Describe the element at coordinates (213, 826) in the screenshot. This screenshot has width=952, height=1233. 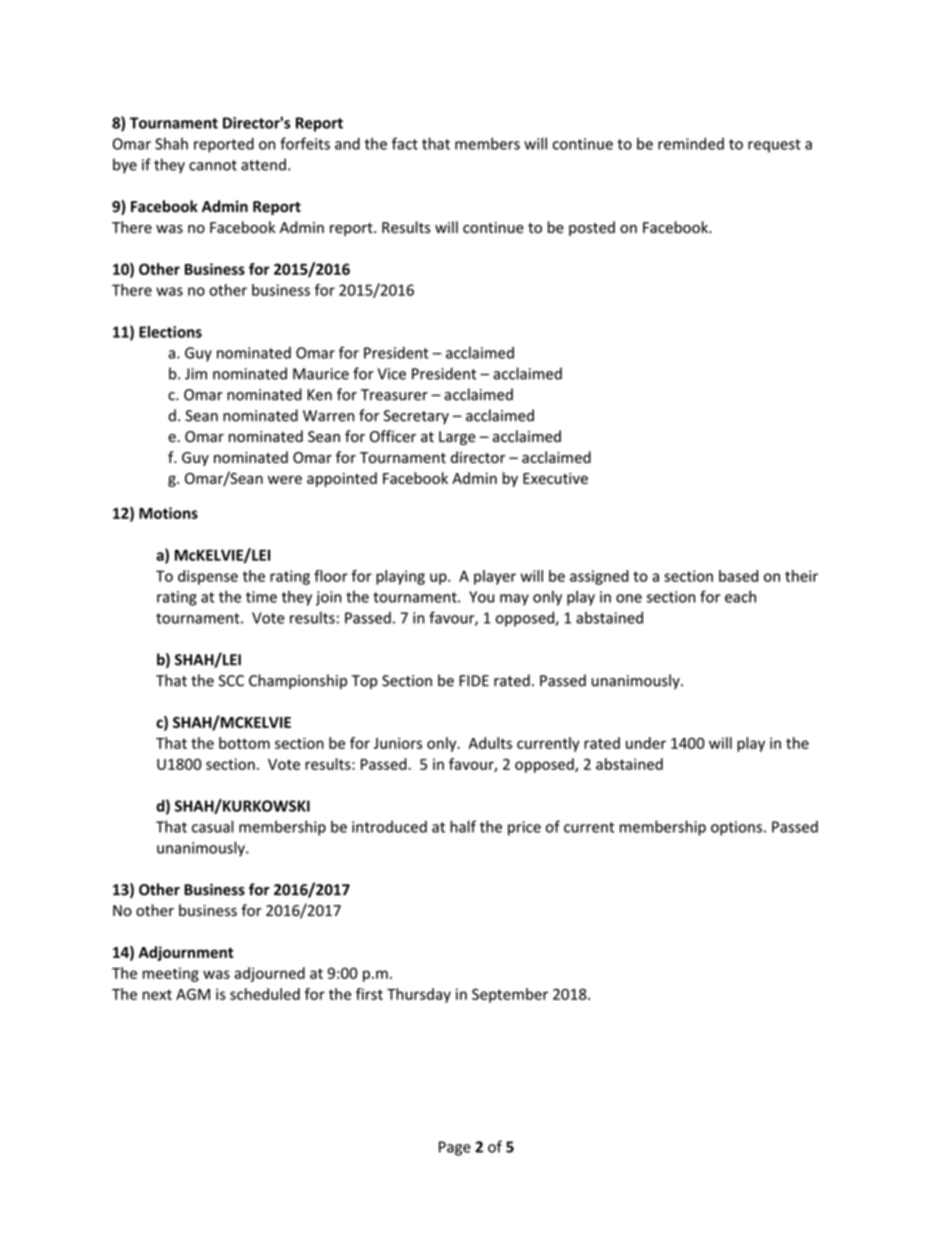
I see `casual` at that location.
